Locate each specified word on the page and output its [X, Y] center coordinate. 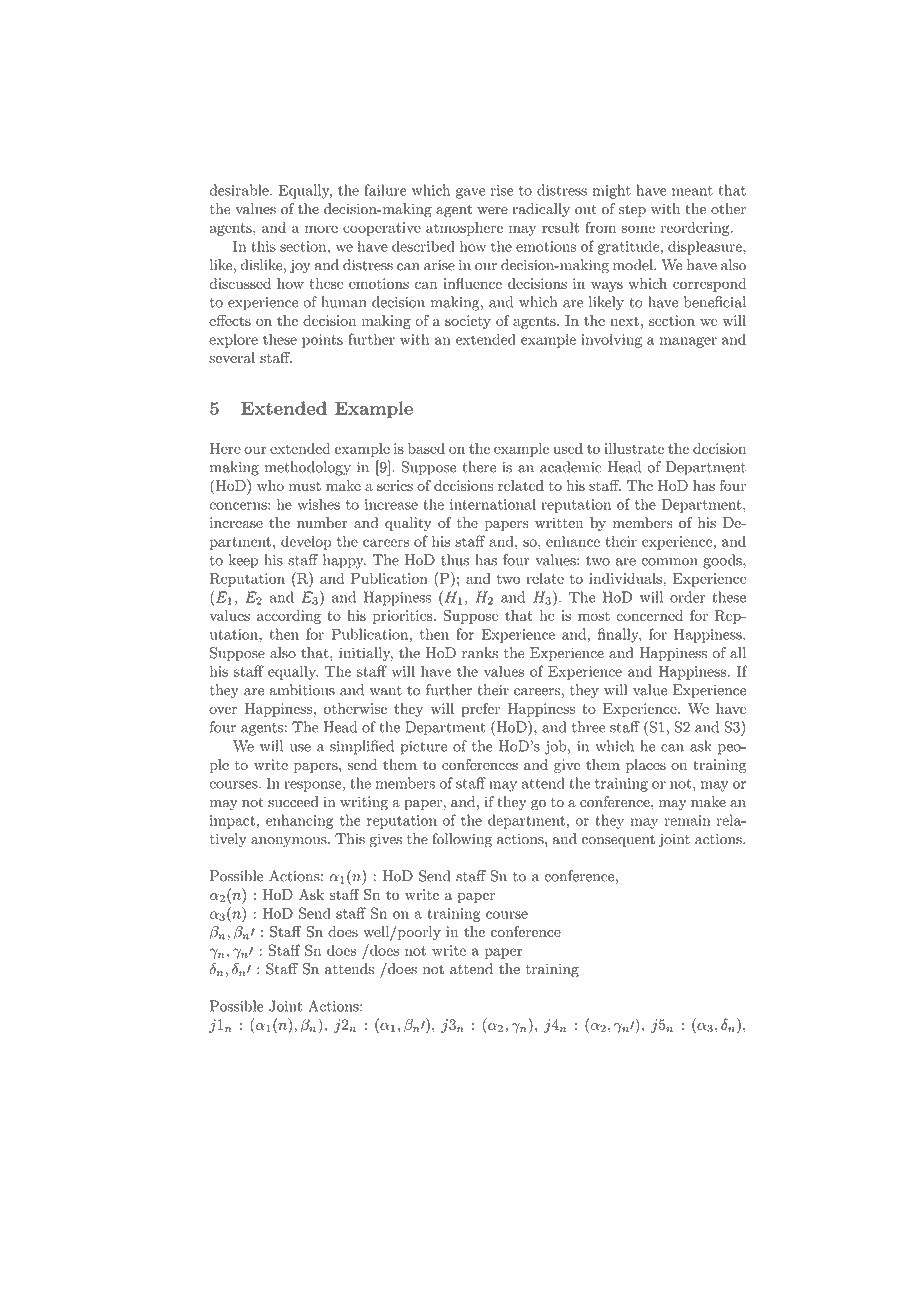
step [632, 211]
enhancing [300, 821]
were [492, 211]
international [493, 504]
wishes [318, 504]
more [321, 229]
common [669, 562]
